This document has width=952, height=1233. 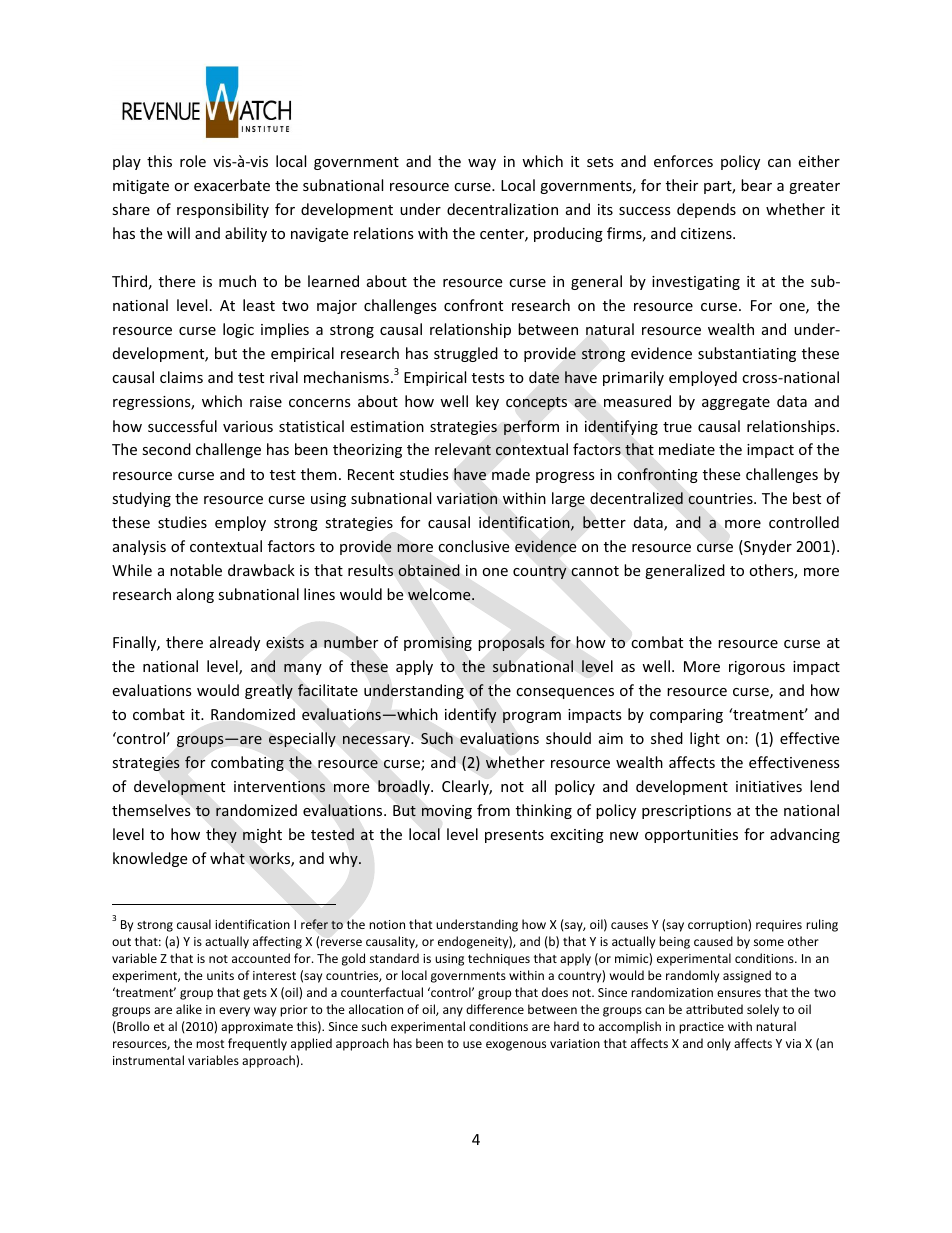 What do you see at coordinates (756, 185) in the document?
I see `bear` at bounding box center [756, 185].
